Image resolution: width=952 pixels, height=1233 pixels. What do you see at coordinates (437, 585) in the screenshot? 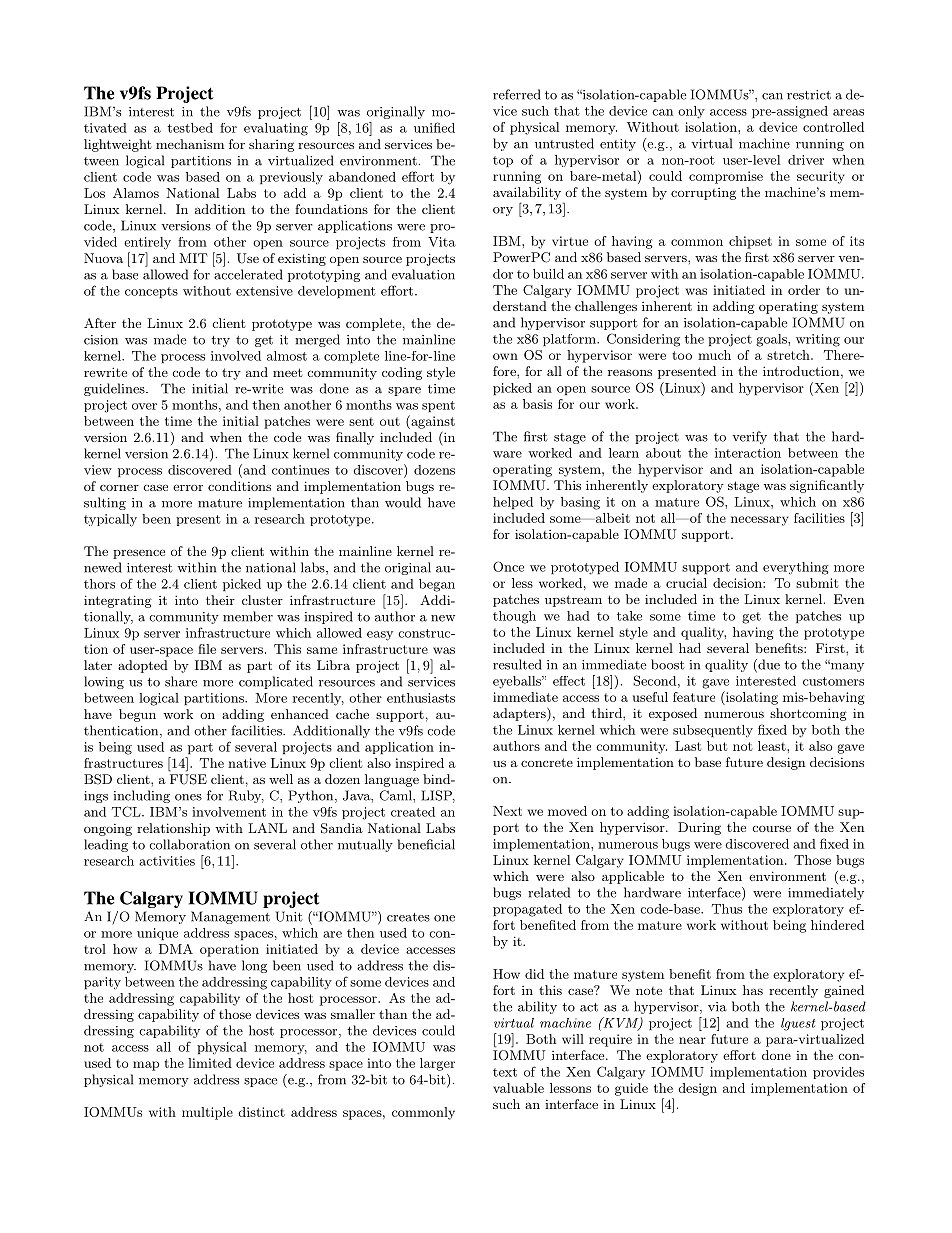
I see `began` at bounding box center [437, 585].
